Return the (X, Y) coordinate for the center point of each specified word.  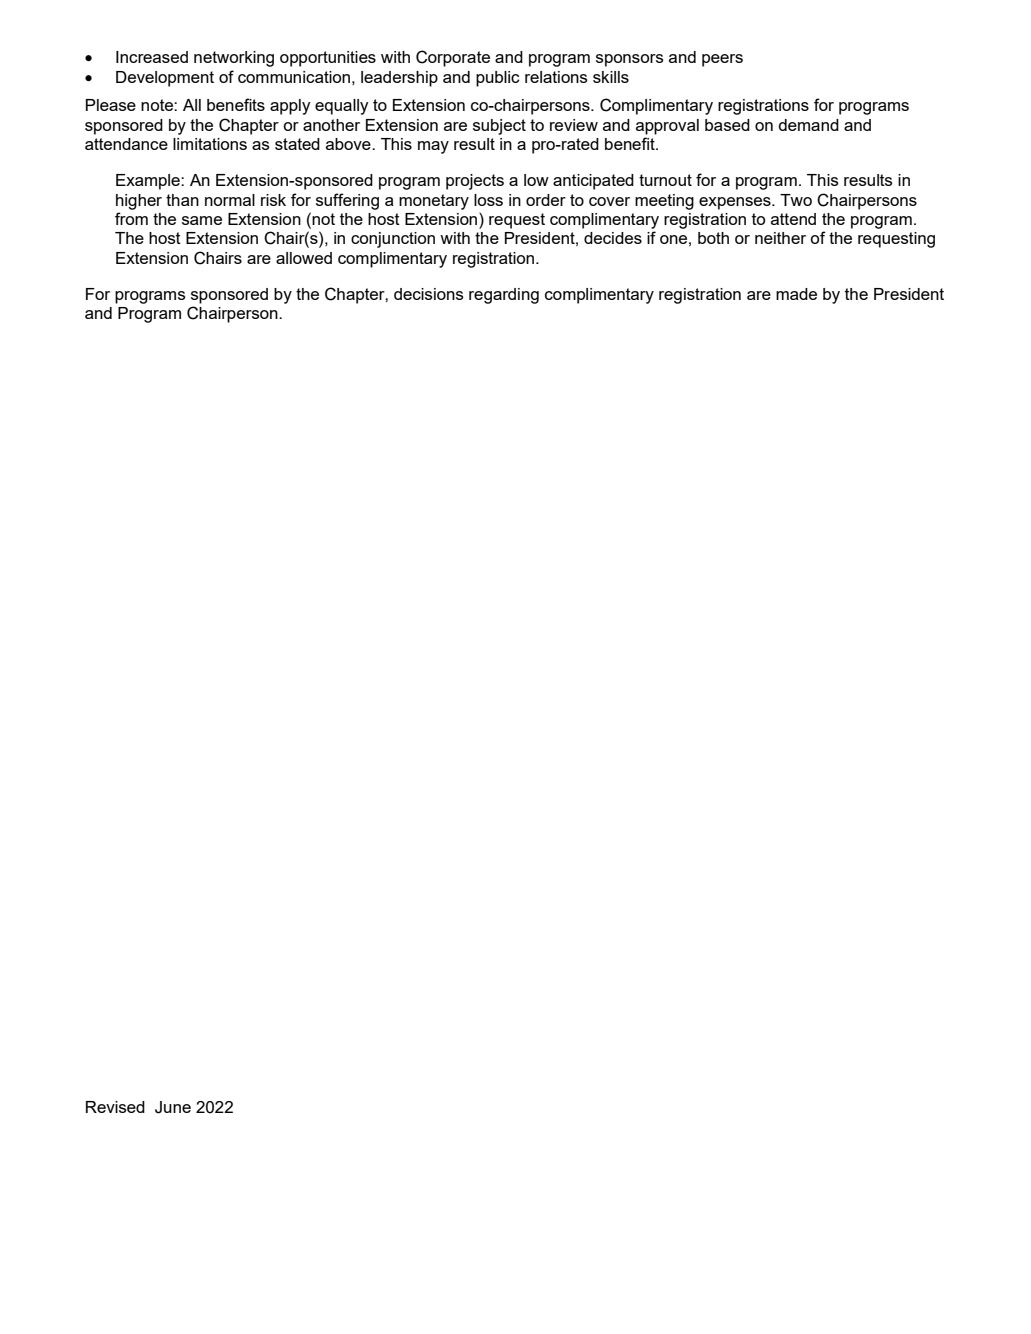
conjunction (393, 240)
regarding (504, 296)
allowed (304, 258)
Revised (115, 1107)
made (796, 294)
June (173, 1107)
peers (722, 60)
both (713, 238)
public (498, 79)
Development (165, 79)
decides (613, 238)
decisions (429, 294)
